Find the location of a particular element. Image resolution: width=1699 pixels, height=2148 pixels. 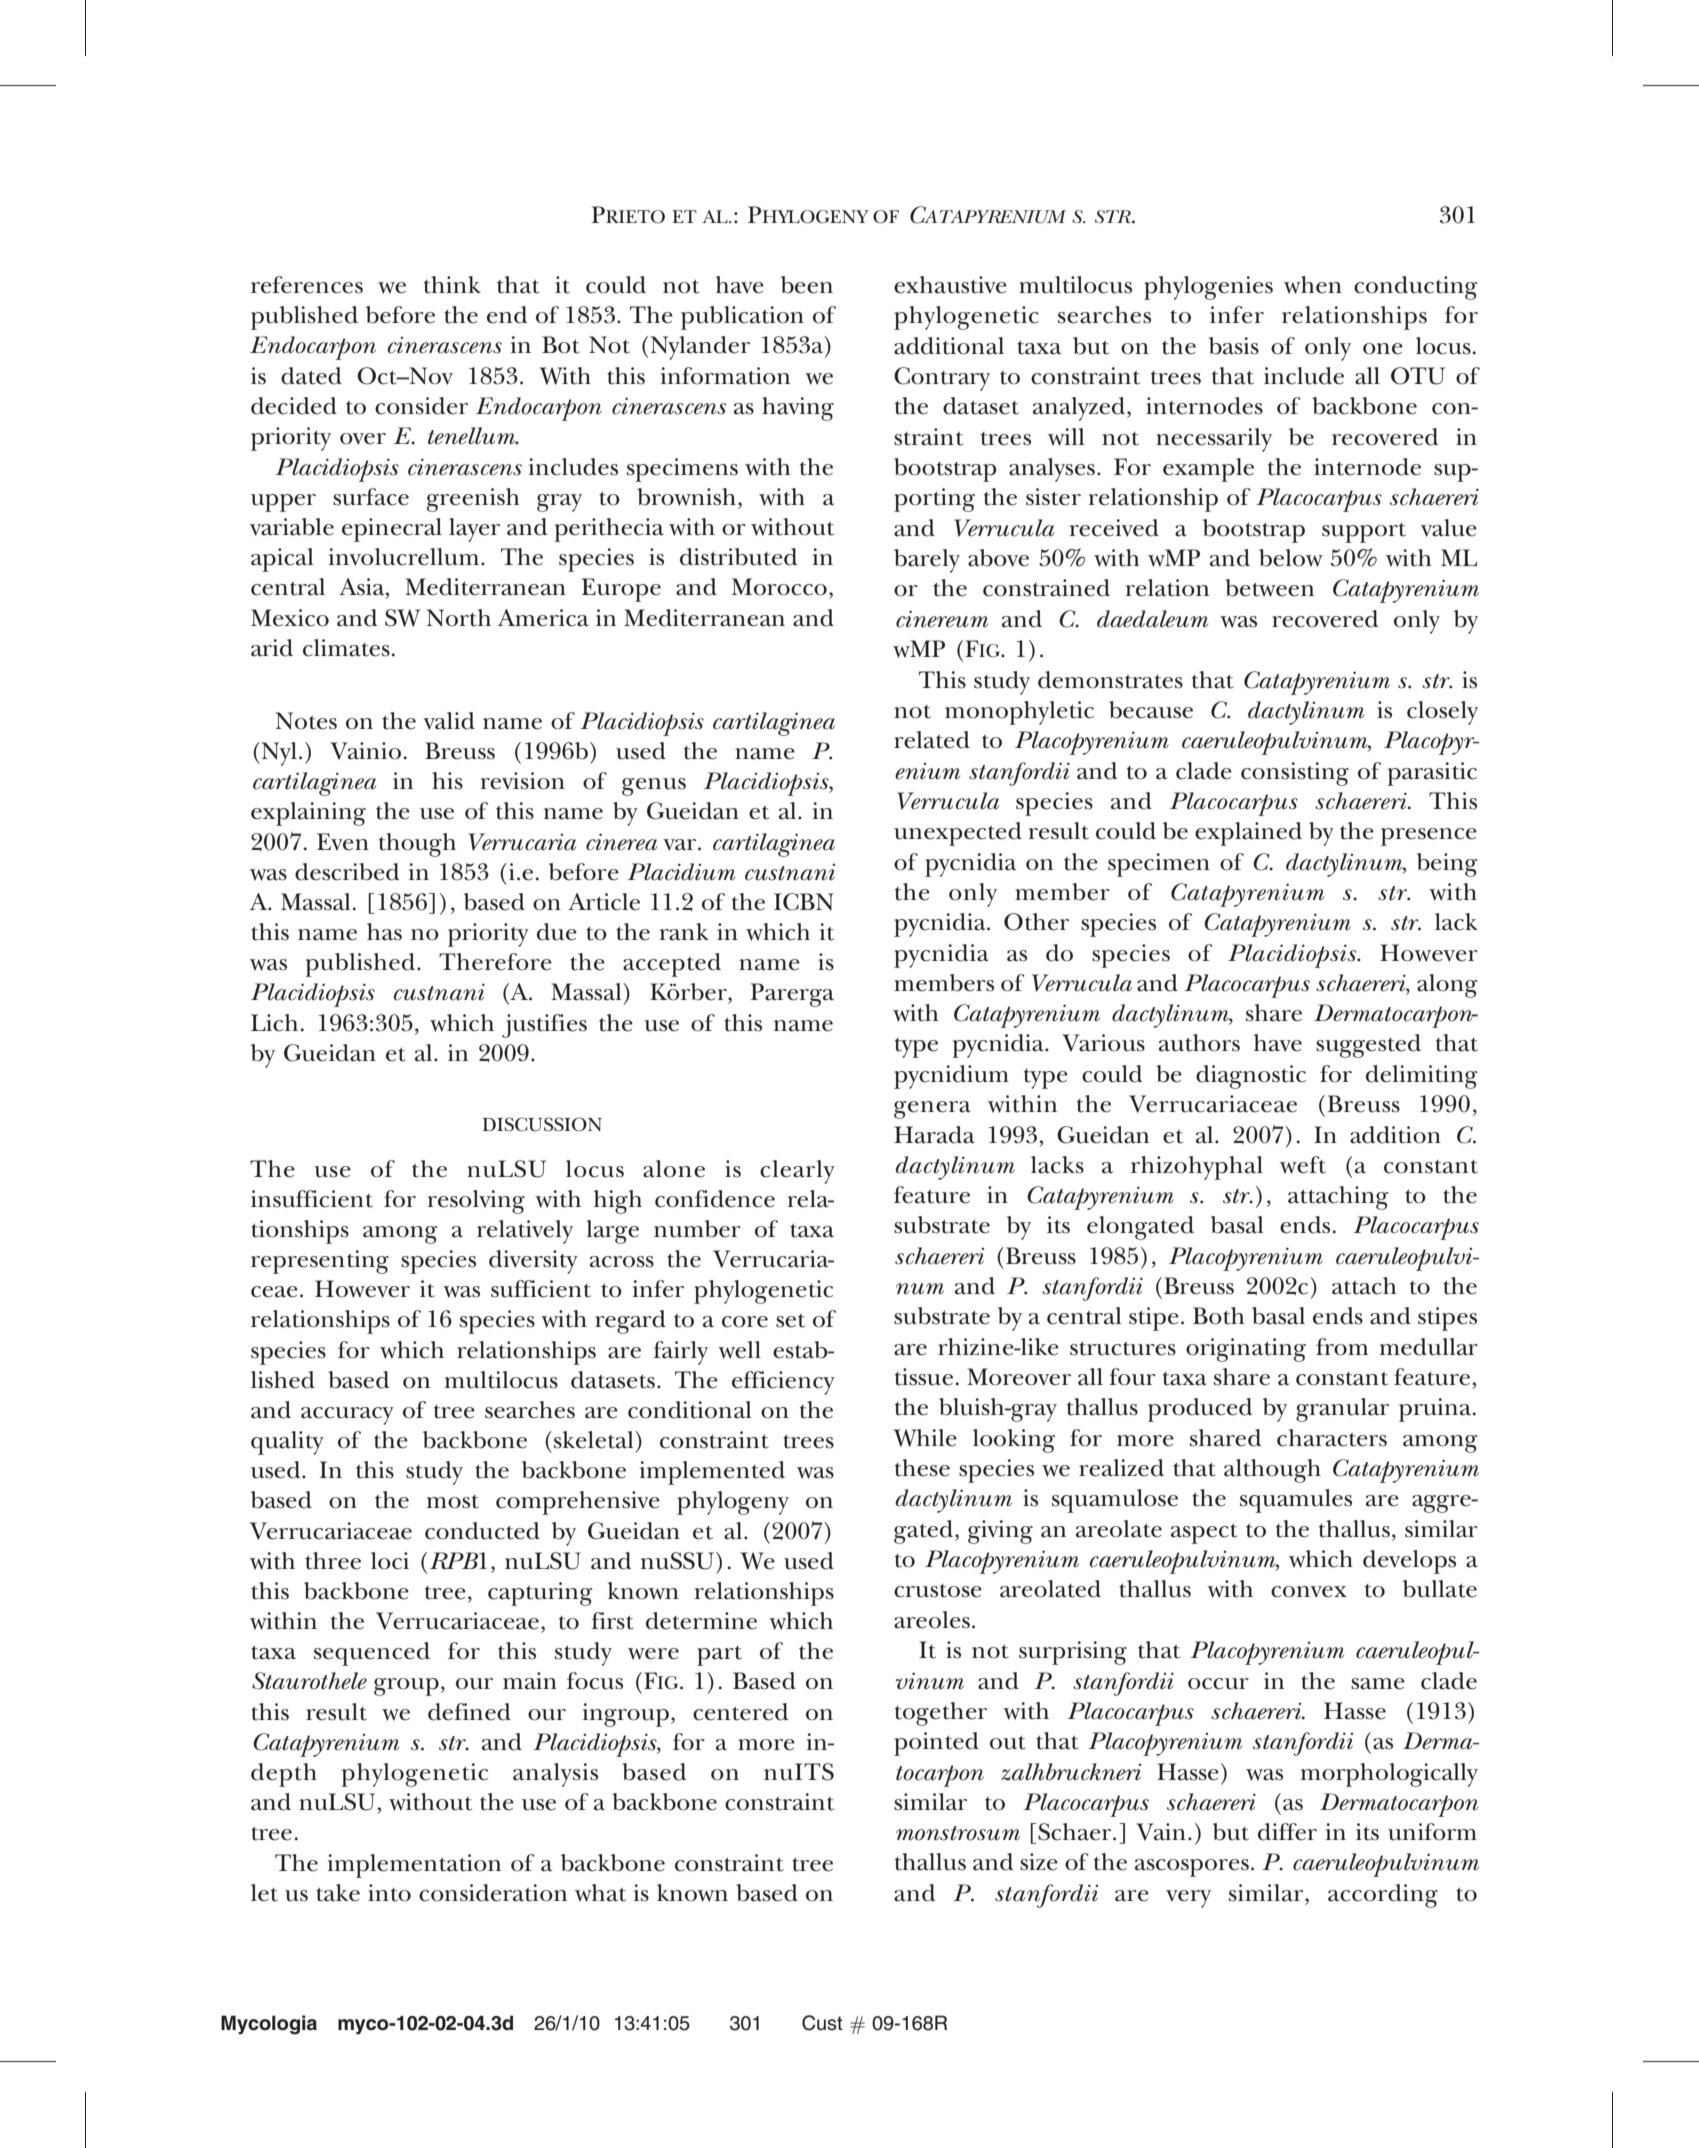

DISCUSSION is located at coordinates (542, 1124).
